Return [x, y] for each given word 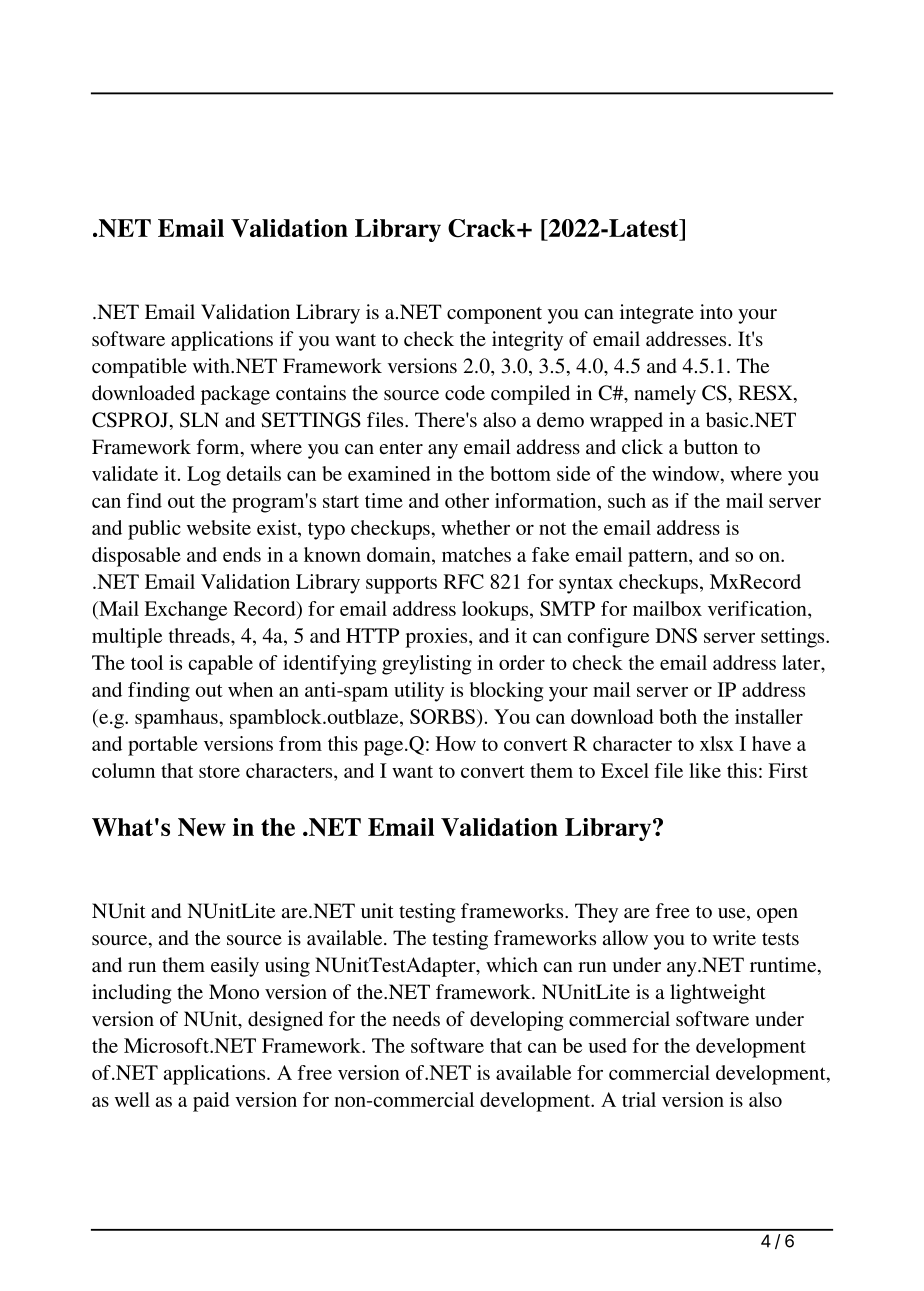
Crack [483, 228]
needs [416, 1018]
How [456, 743]
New [202, 827]
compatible [139, 368]
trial [639, 1099]
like [705, 770]
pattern [659, 558]
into [716, 312]
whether [475, 527]
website [219, 527]
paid [211, 1102]
